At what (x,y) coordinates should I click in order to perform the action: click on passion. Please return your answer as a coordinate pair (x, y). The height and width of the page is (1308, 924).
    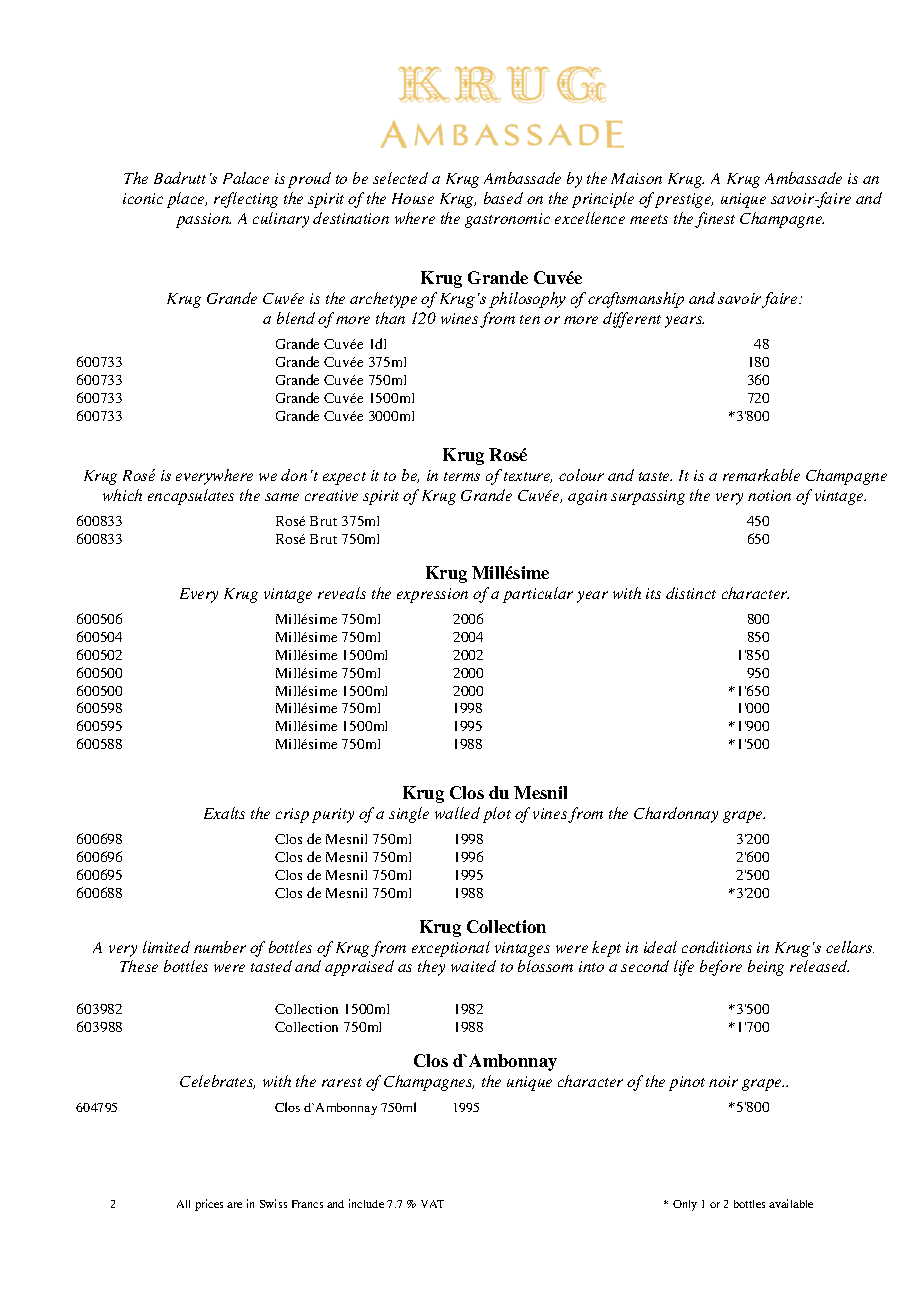
    Looking at the image, I should click on (203, 220).
